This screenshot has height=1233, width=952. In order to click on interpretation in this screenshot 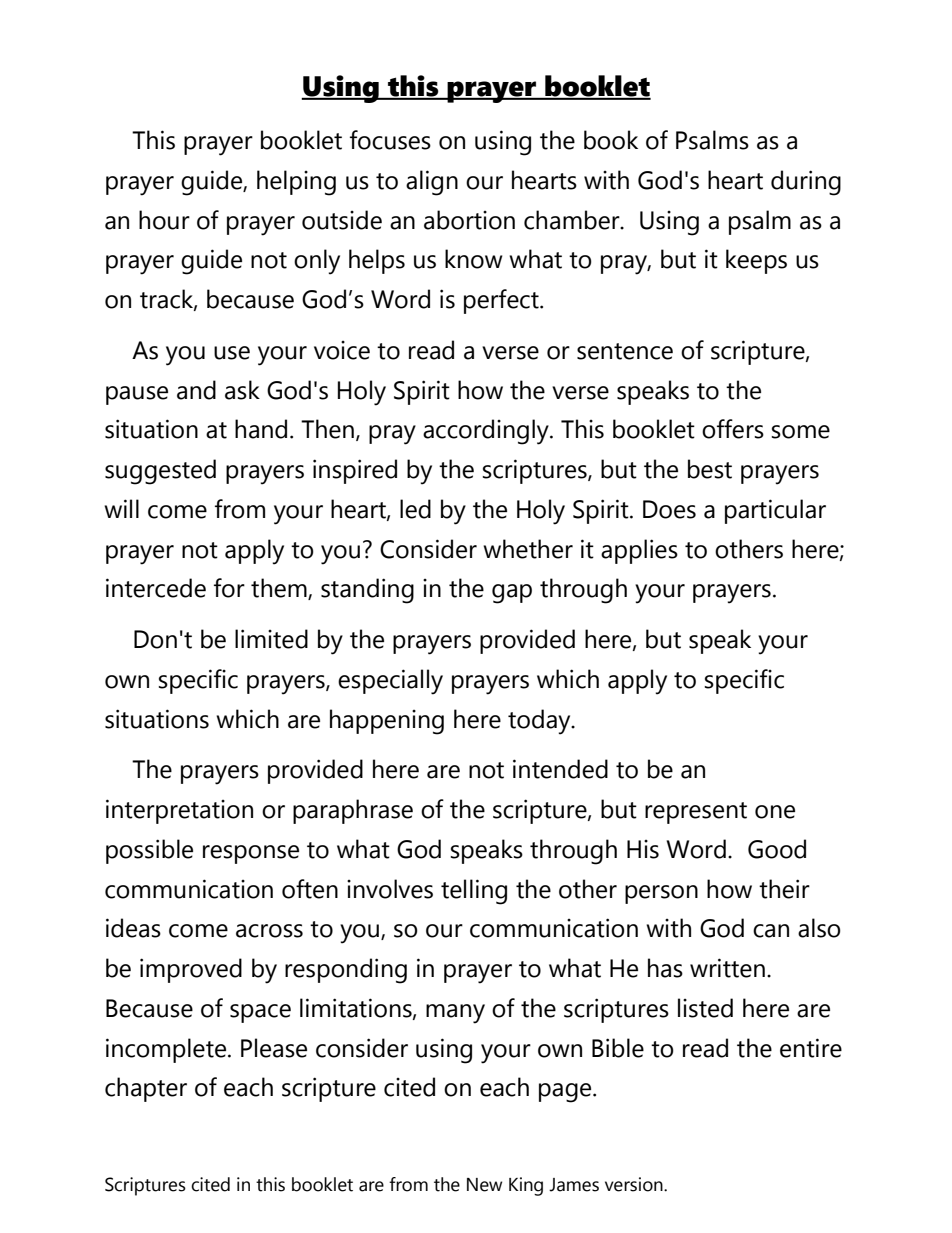, I will do `click(179, 811)`.
